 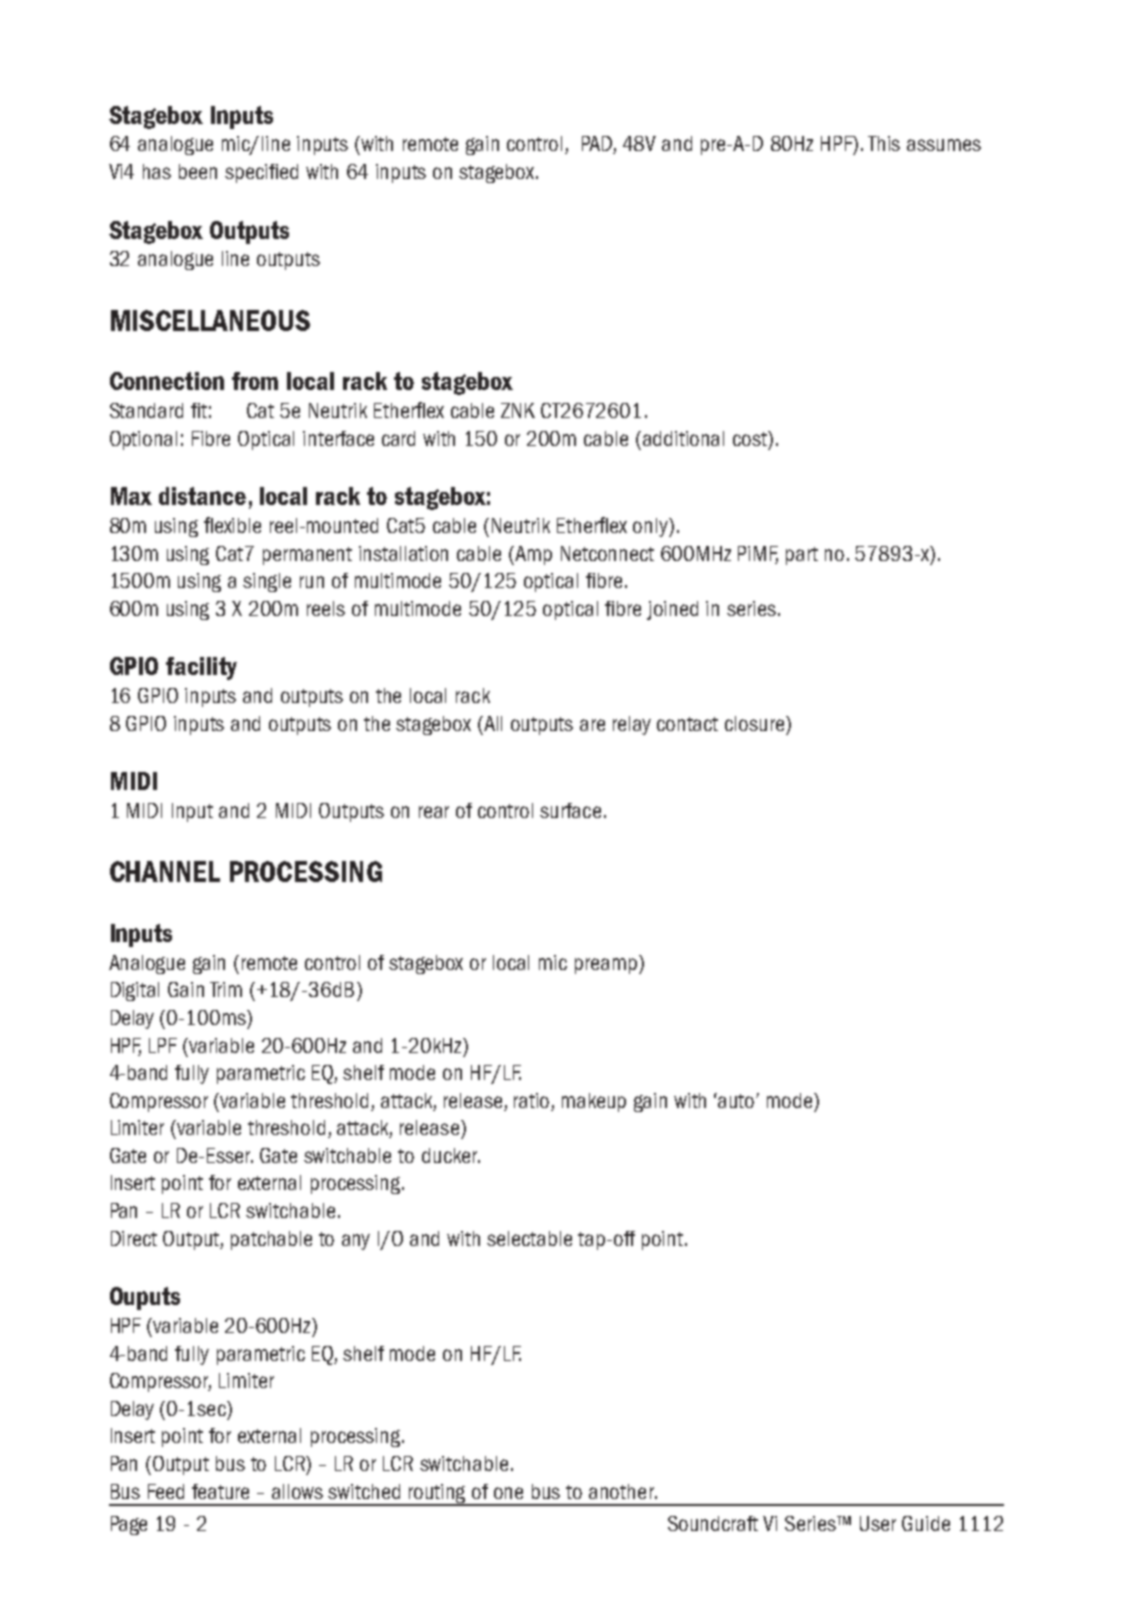 I want to click on been, so click(x=198, y=171).
